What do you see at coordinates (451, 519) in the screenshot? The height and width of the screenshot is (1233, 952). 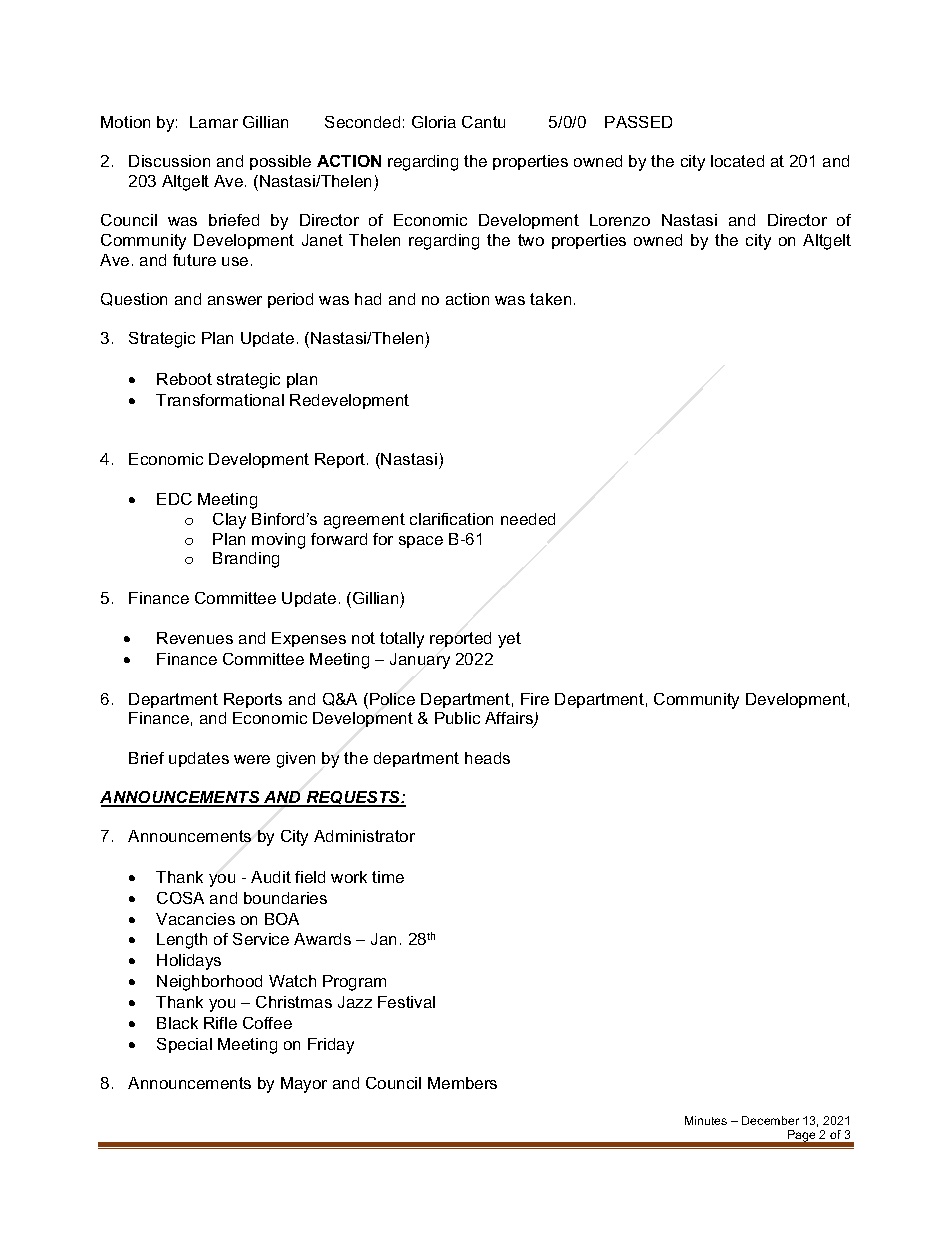 I see `clarification` at bounding box center [451, 519].
